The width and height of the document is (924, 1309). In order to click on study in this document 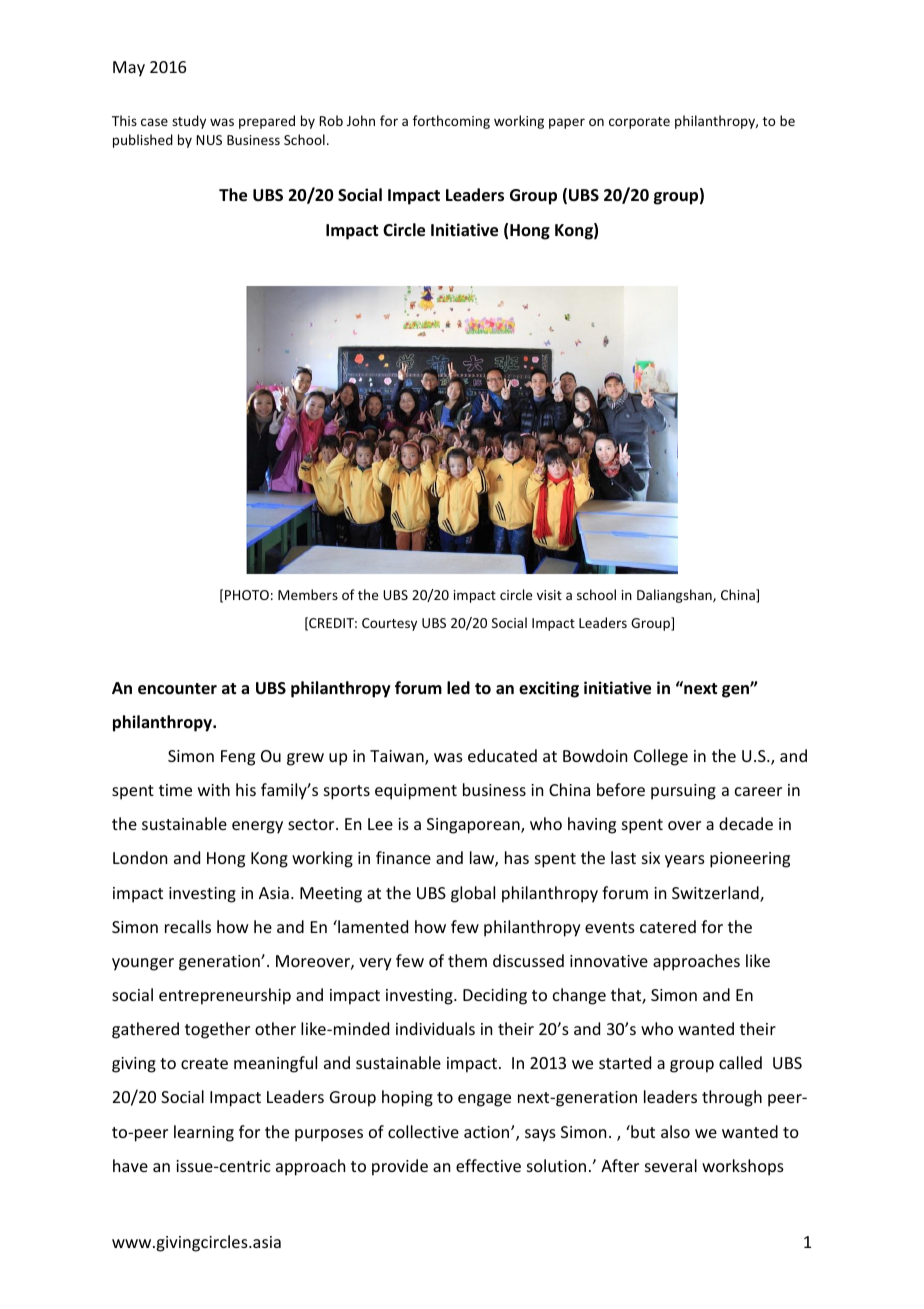, I will do `click(189, 122)`.
